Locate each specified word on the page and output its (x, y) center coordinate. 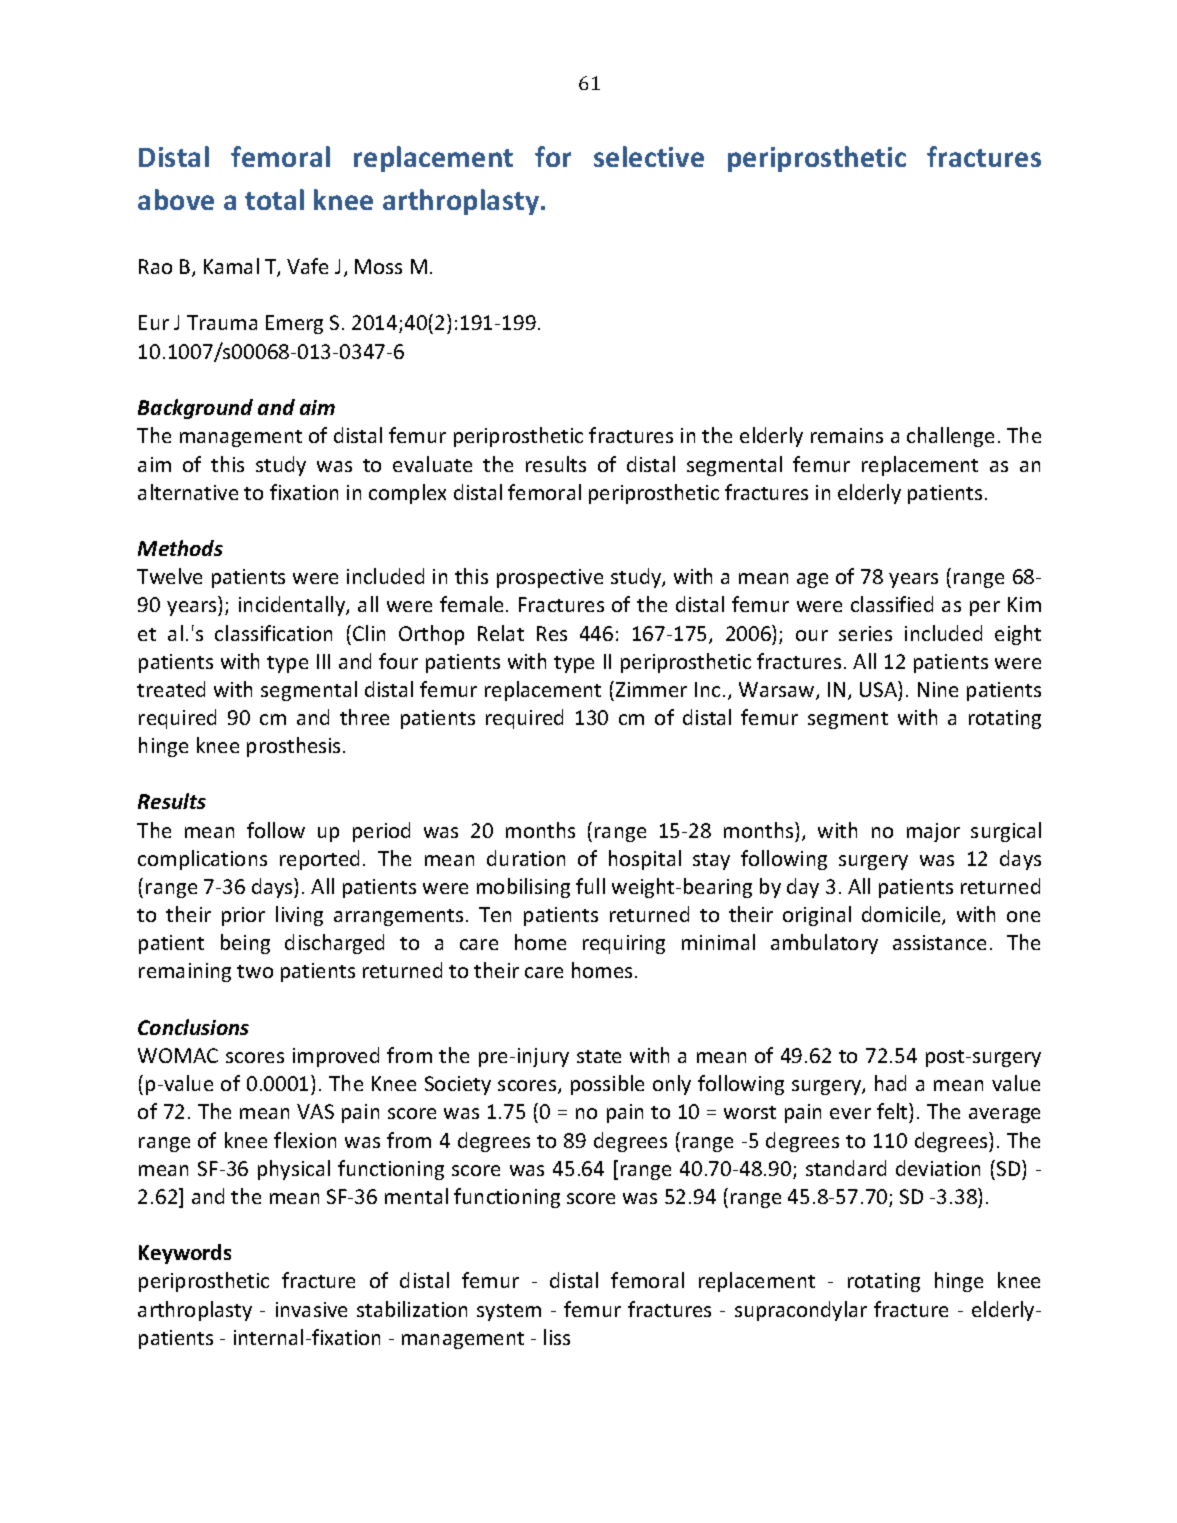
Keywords (185, 1254)
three (364, 717)
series (865, 633)
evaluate (432, 464)
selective (649, 156)
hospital (645, 860)
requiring (624, 944)
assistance (939, 942)
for (553, 156)
